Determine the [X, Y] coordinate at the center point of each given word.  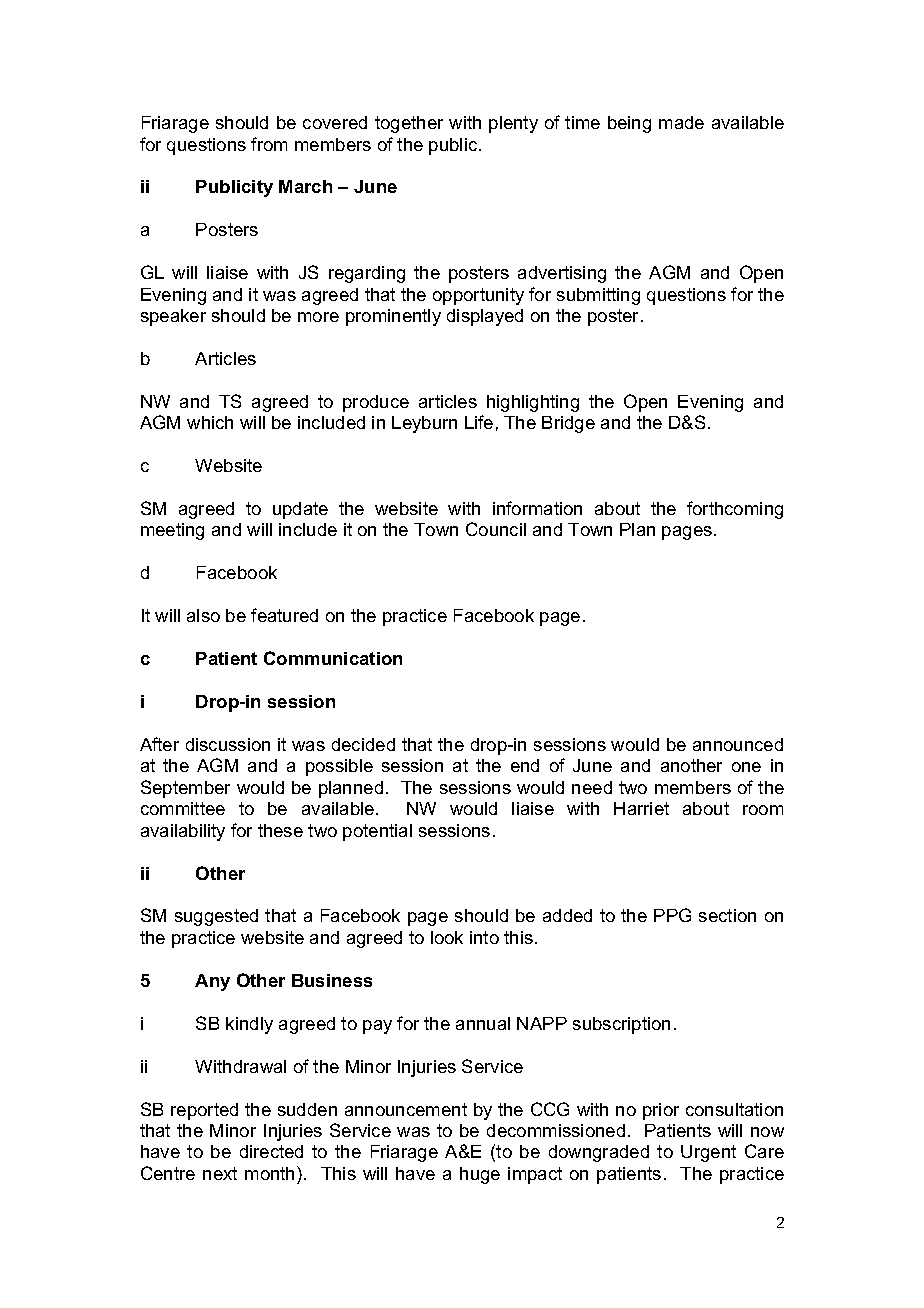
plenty [513, 124]
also [203, 615]
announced [738, 744]
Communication [333, 658]
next [220, 1173]
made [681, 122]
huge [480, 1175]
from [269, 144]
